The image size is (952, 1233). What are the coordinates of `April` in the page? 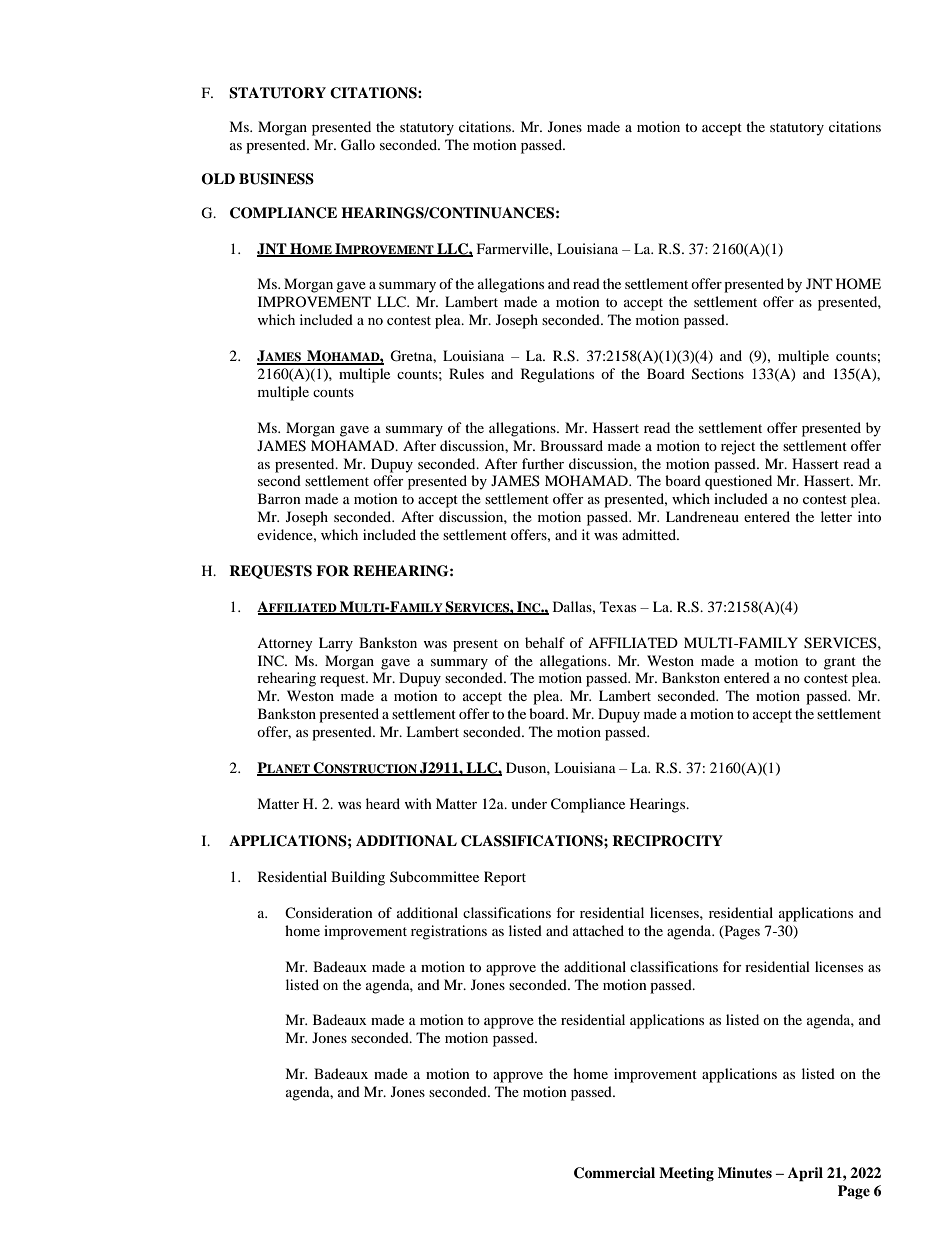 It's located at (805, 1174).
